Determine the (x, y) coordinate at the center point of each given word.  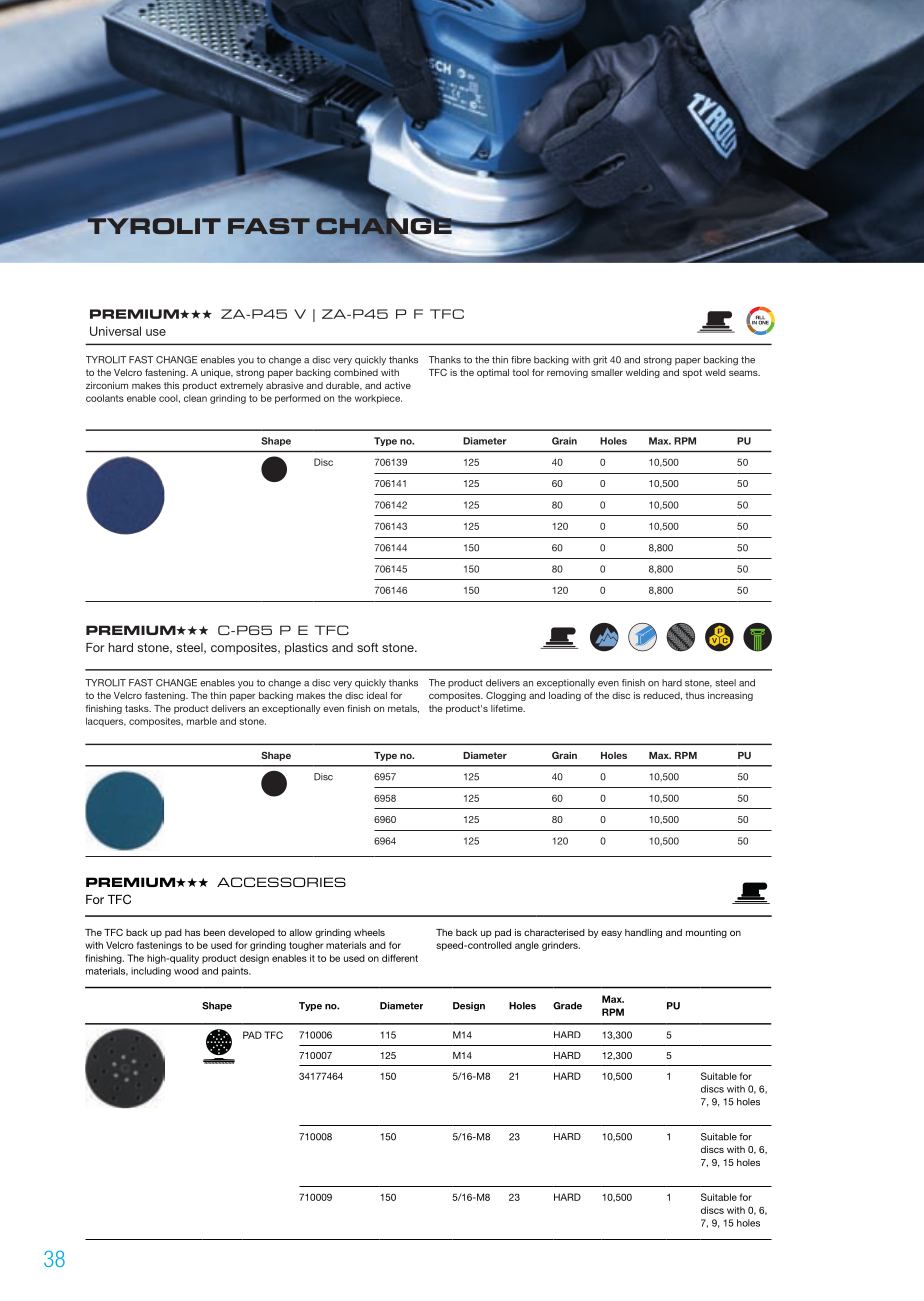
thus (695, 695)
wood (186, 971)
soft (367, 647)
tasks (138, 708)
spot (692, 373)
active (398, 385)
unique (217, 373)
